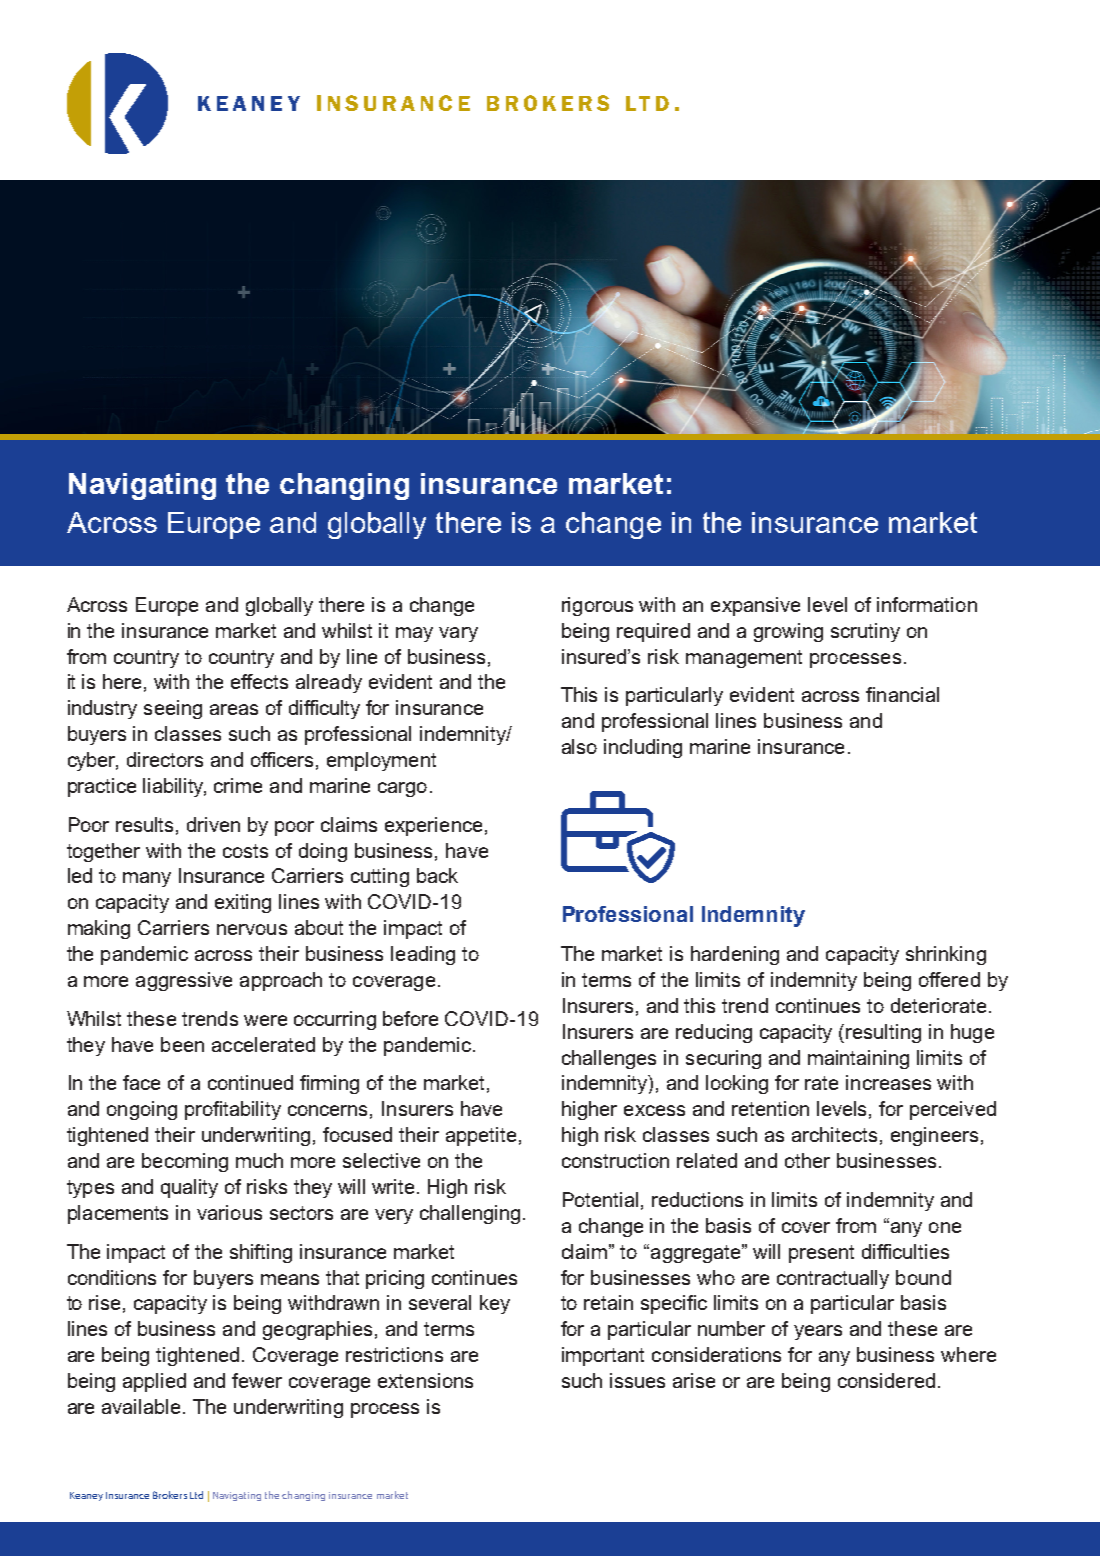 The image size is (1100, 1556). What do you see at coordinates (834, 1134) in the document?
I see `architects` at bounding box center [834, 1134].
